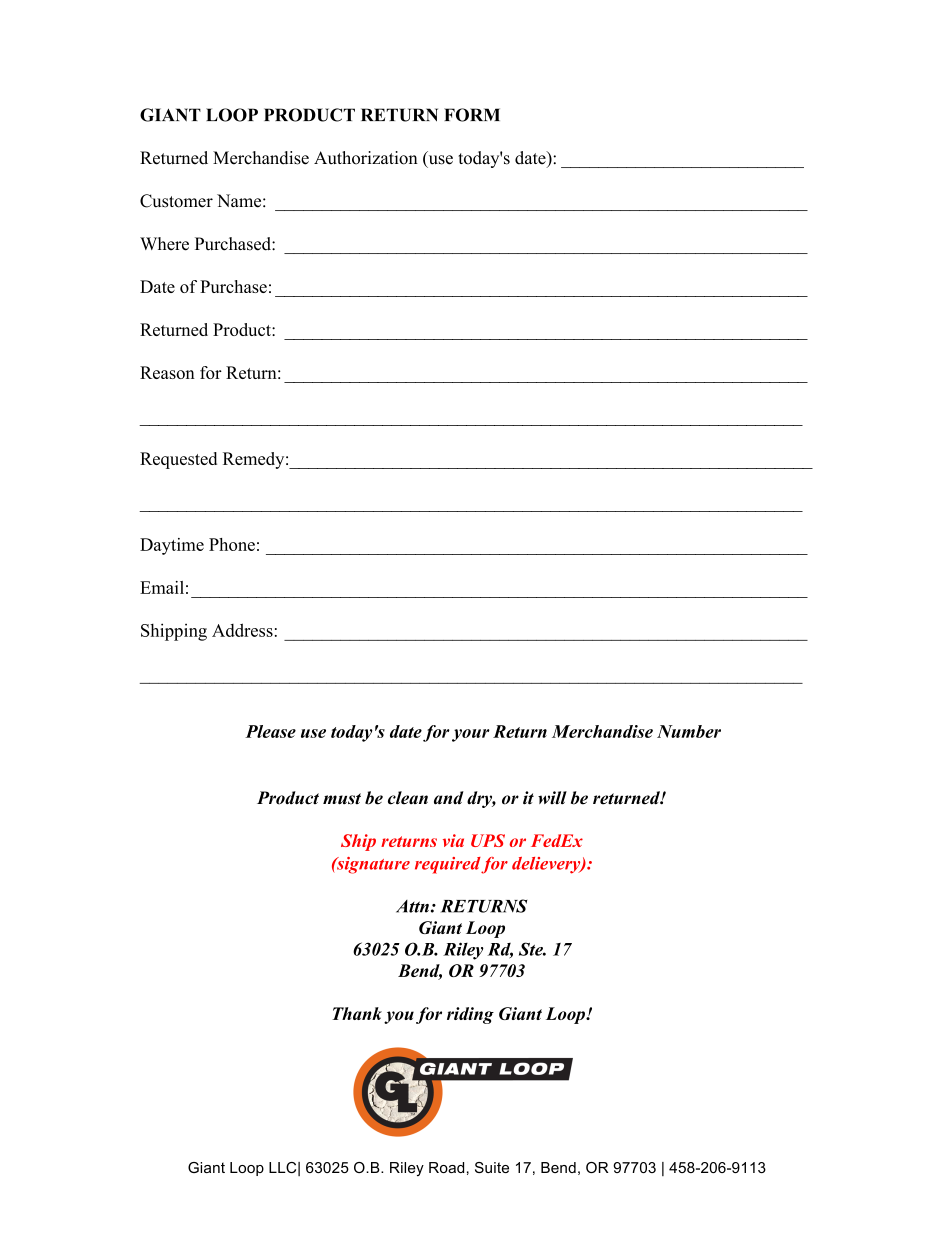  What do you see at coordinates (176, 201) in the screenshot?
I see `Customer` at bounding box center [176, 201].
